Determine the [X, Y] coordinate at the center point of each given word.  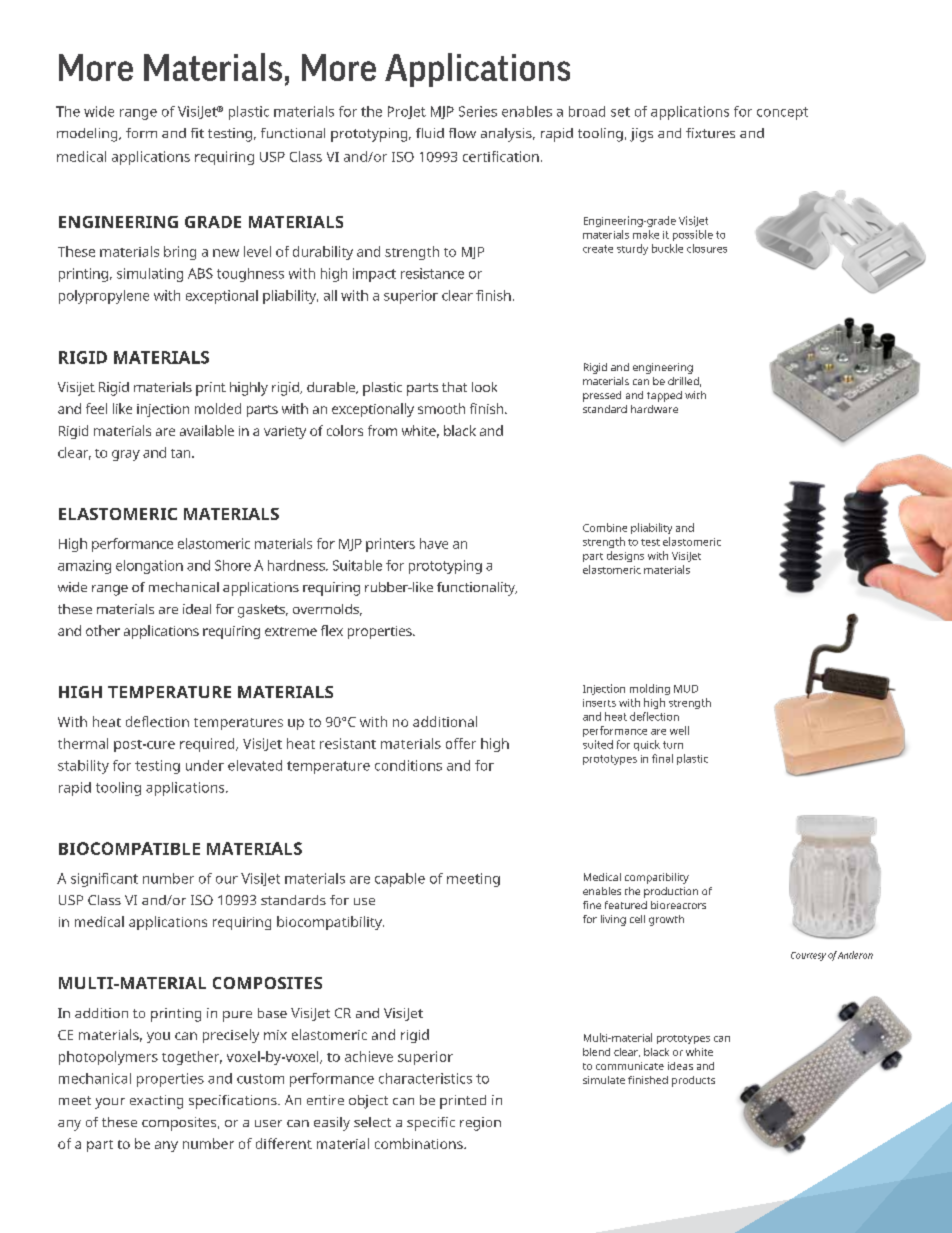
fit [197, 133]
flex [332, 630]
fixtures [710, 133]
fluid [430, 133]
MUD [686, 689]
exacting [156, 1102]
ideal [197, 609]
